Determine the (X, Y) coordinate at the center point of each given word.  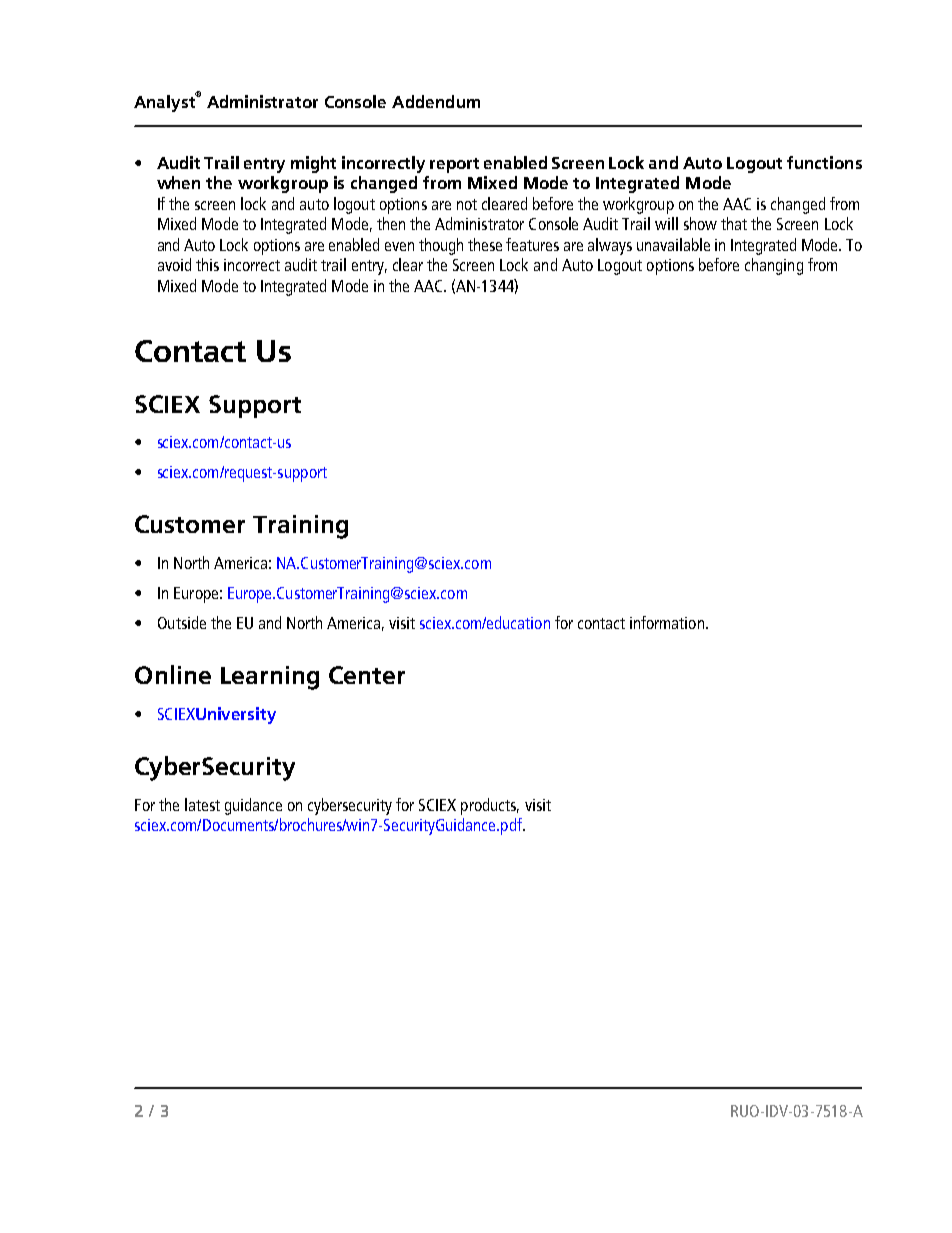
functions (824, 162)
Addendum (436, 101)
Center (367, 675)
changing (774, 266)
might (313, 164)
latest (202, 804)
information (667, 622)
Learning (270, 678)
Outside (182, 622)
